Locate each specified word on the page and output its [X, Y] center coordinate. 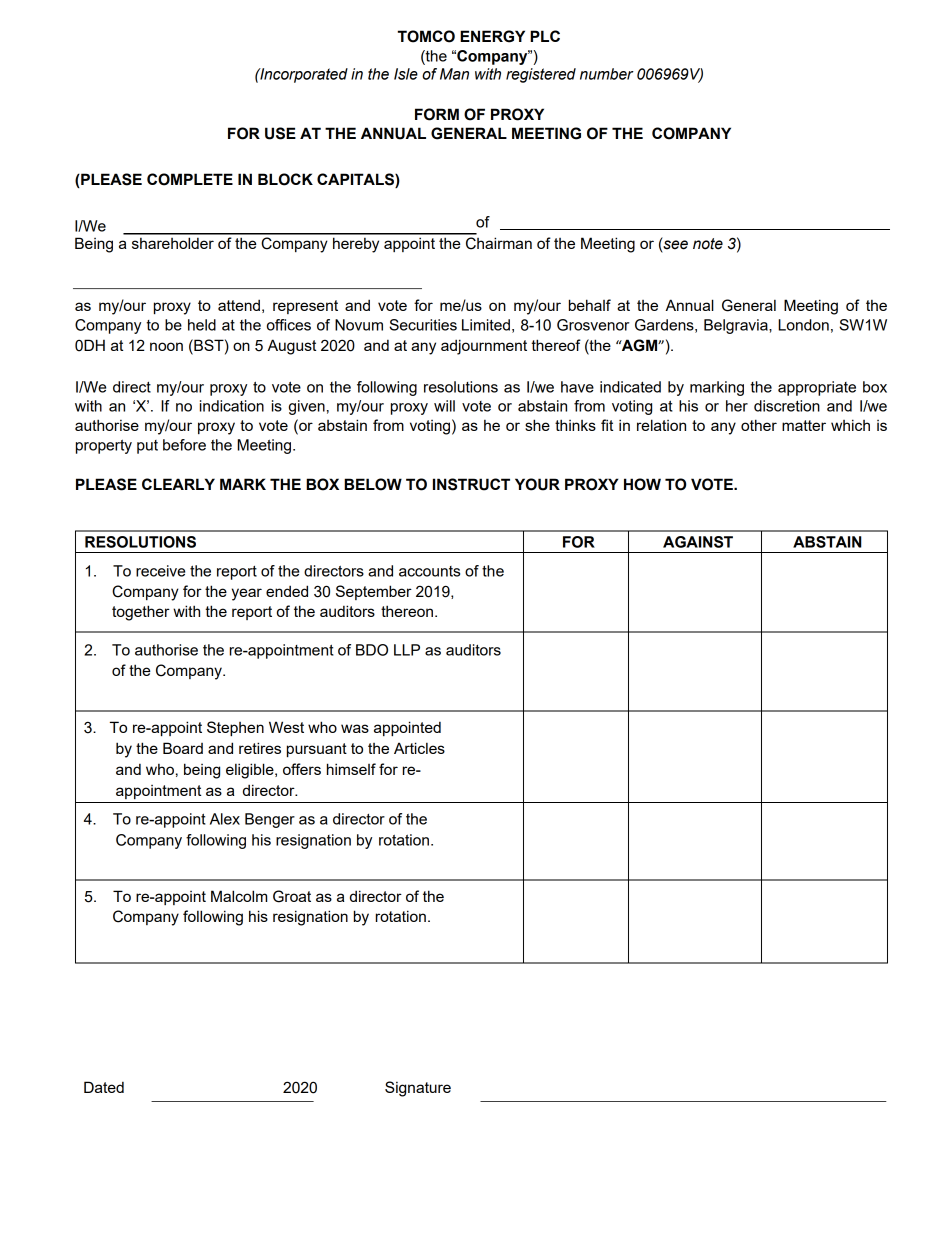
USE [280, 133]
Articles [419, 748]
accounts [429, 571]
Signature [418, 1089]
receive [160, 571]
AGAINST [698, 542]
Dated [104, 1087]
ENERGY [492, 36]
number [607, 74]
